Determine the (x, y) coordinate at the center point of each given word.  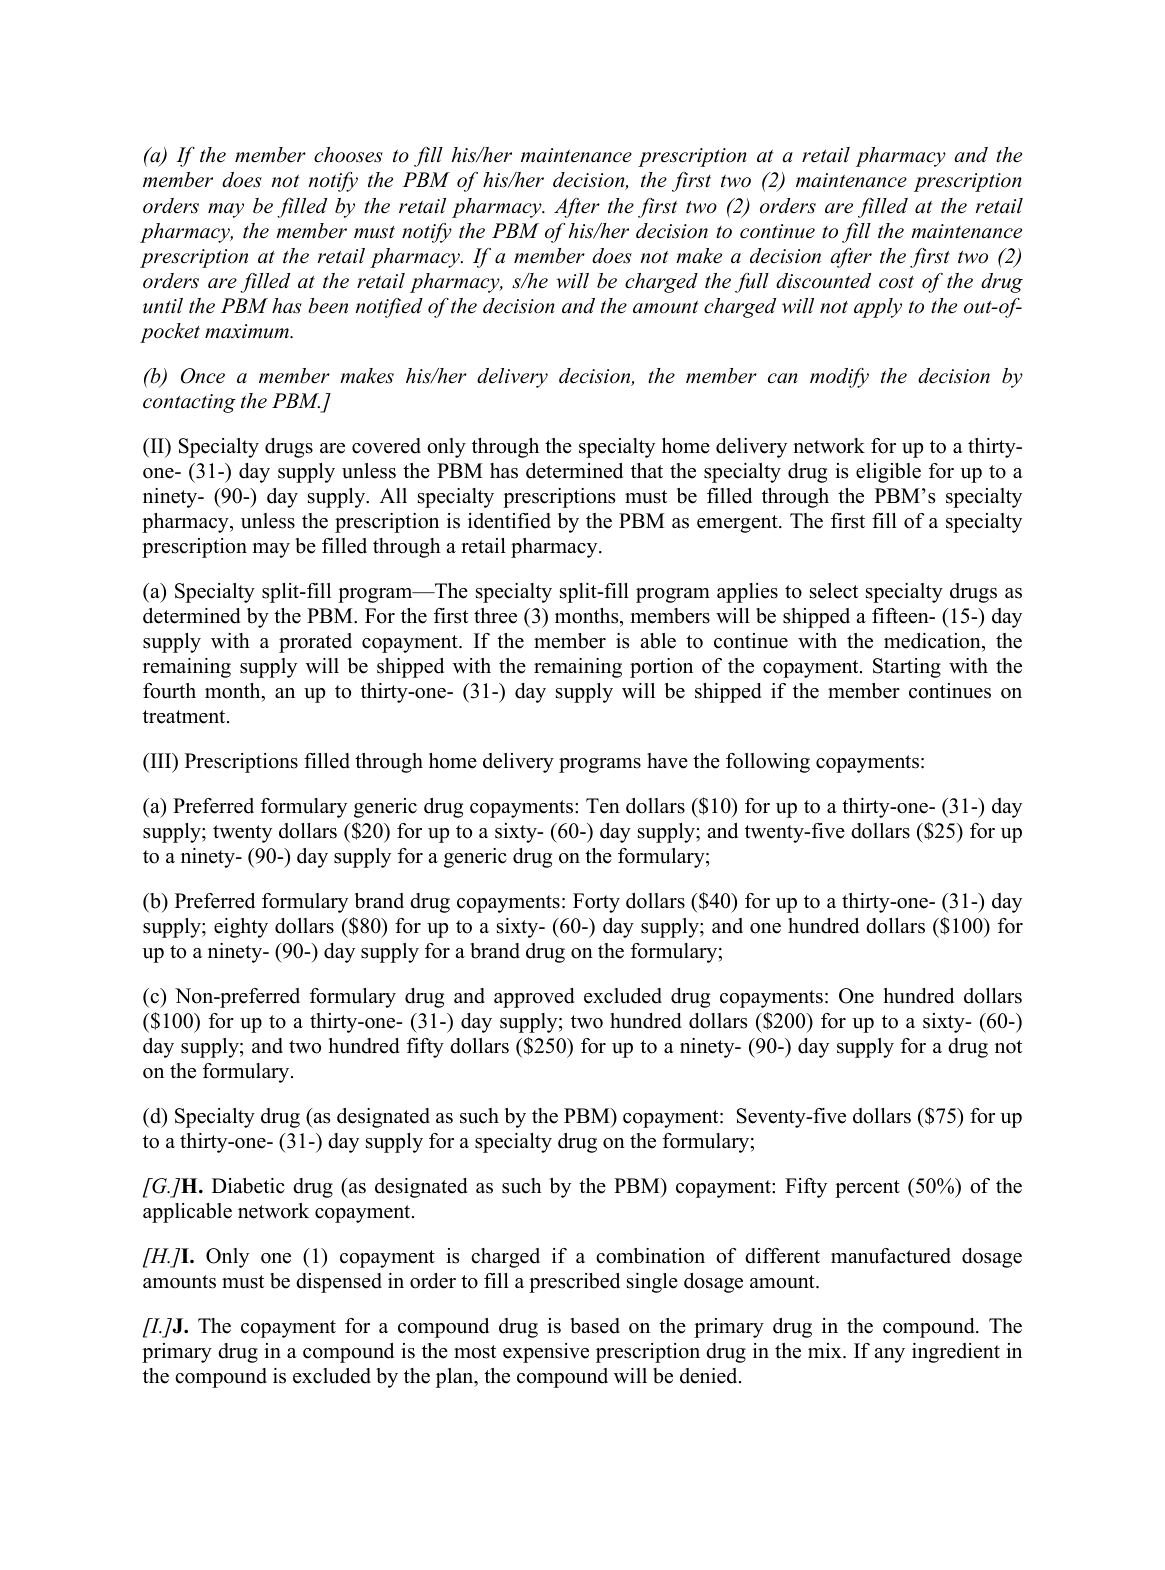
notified (389, 308)
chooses (348, 155)
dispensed (339, 1283)
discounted (823, 281)
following (768, 763)
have (667, 761)
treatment (185, 717)
